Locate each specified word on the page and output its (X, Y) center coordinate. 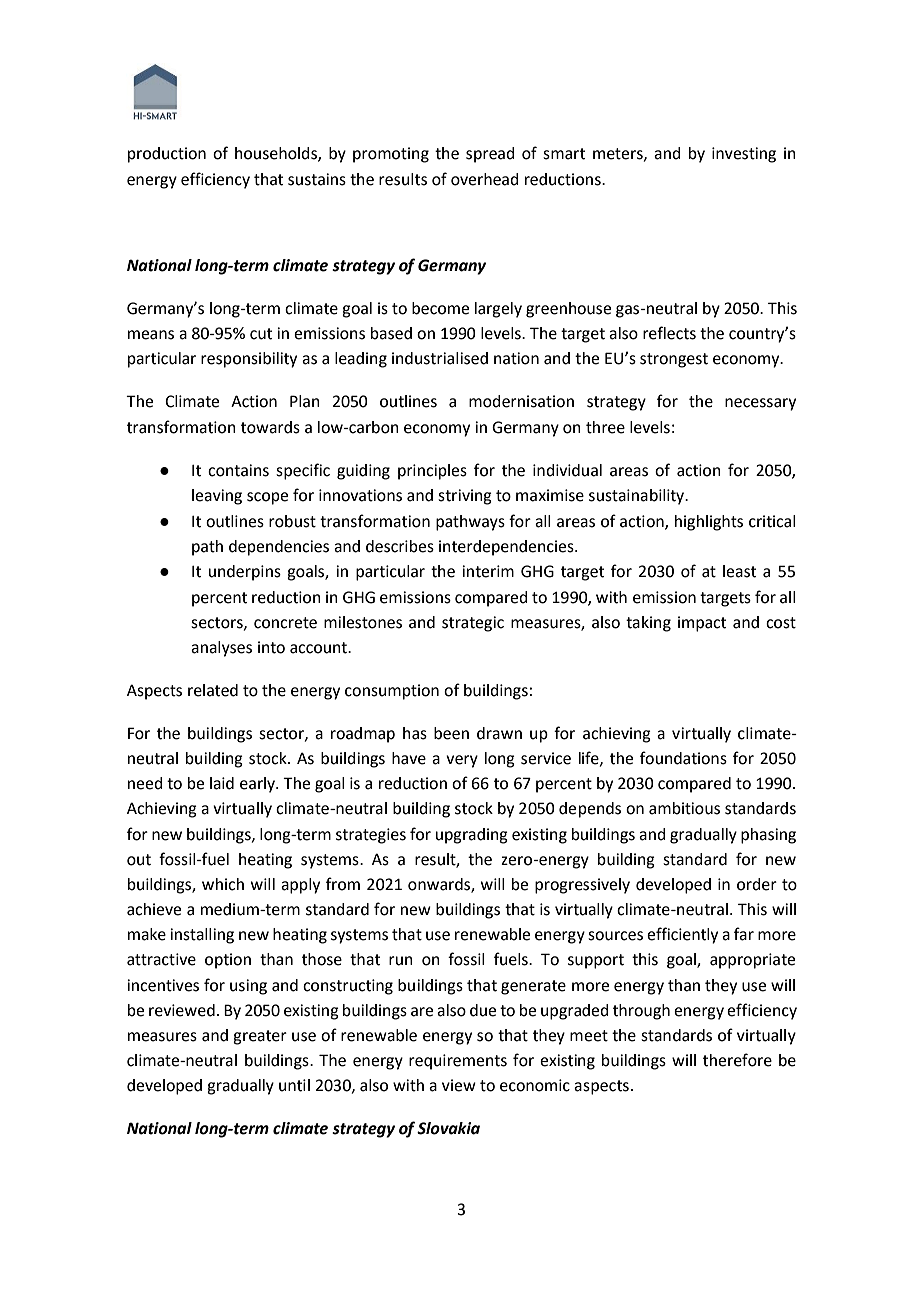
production (167, 155)
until (294, 1085)
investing (744, 155)
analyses (221, 649)
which (223, 884)
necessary (760, 404)
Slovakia (448, 1128)
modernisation (521, 401)
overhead (485, 179)
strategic (473, 624)
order (757, 884)
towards (270, 427)
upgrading (472, 836)
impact (702, 624)
